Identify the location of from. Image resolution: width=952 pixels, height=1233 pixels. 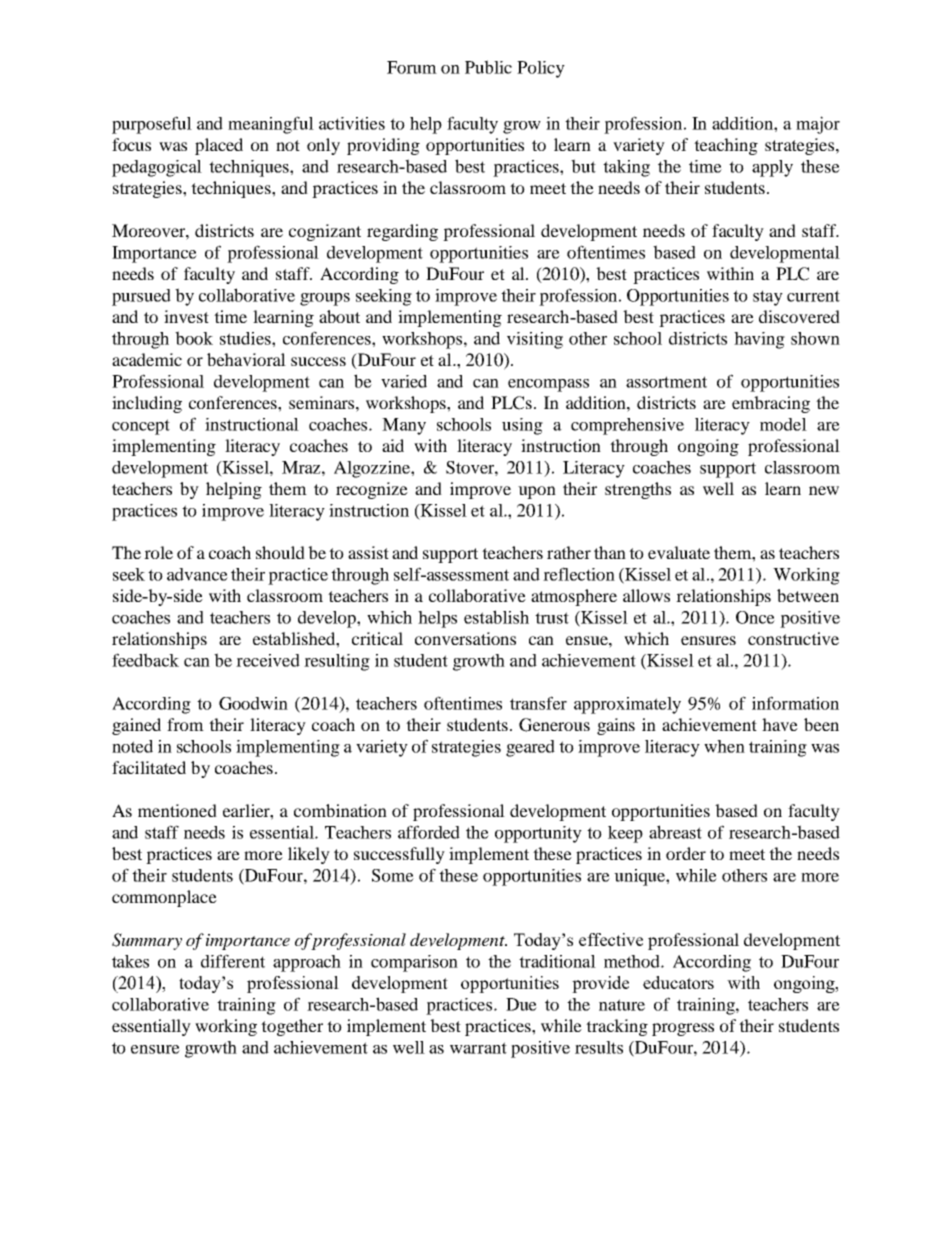
(185, 724).
